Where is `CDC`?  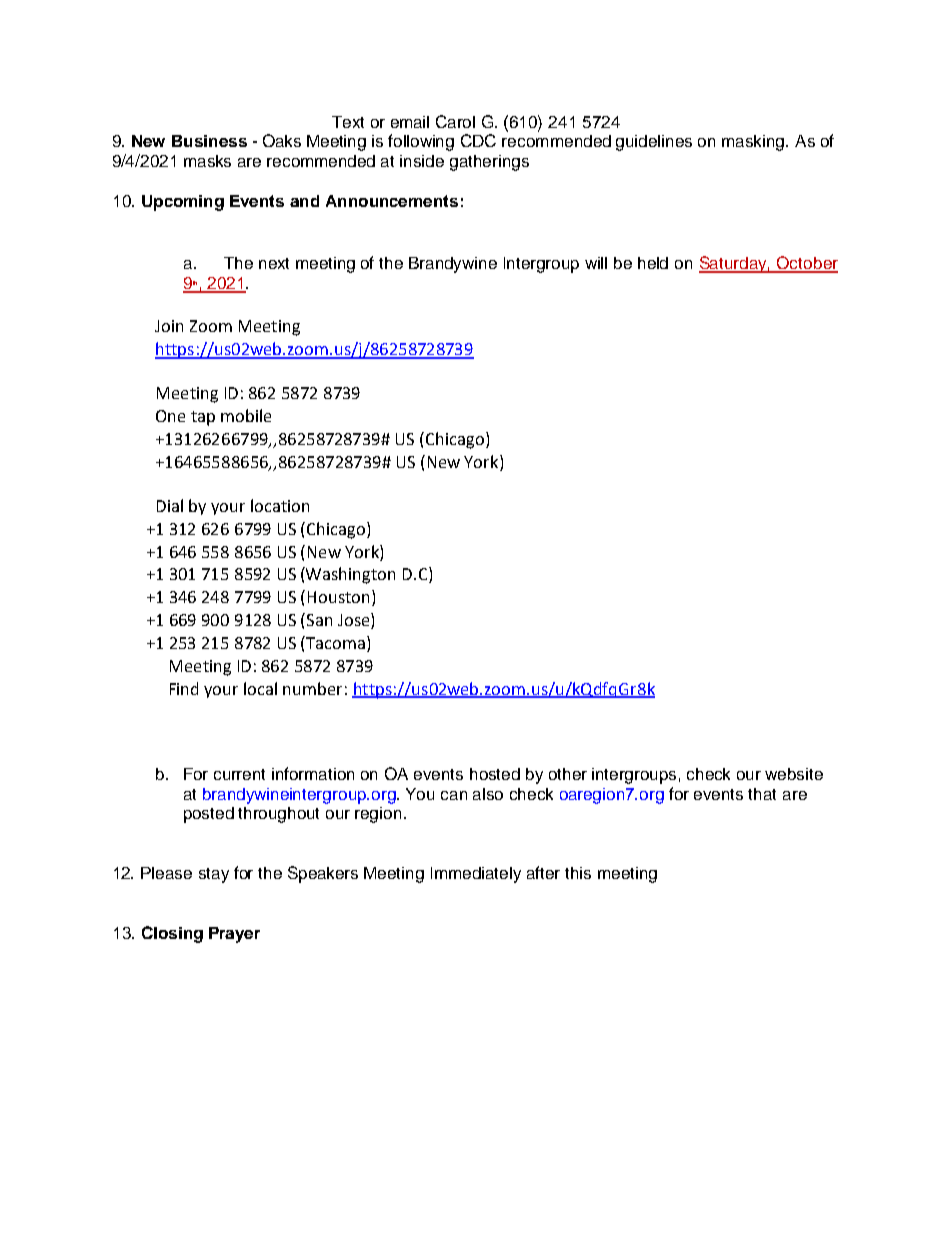 CDC is located at coordinates (478, 140).
